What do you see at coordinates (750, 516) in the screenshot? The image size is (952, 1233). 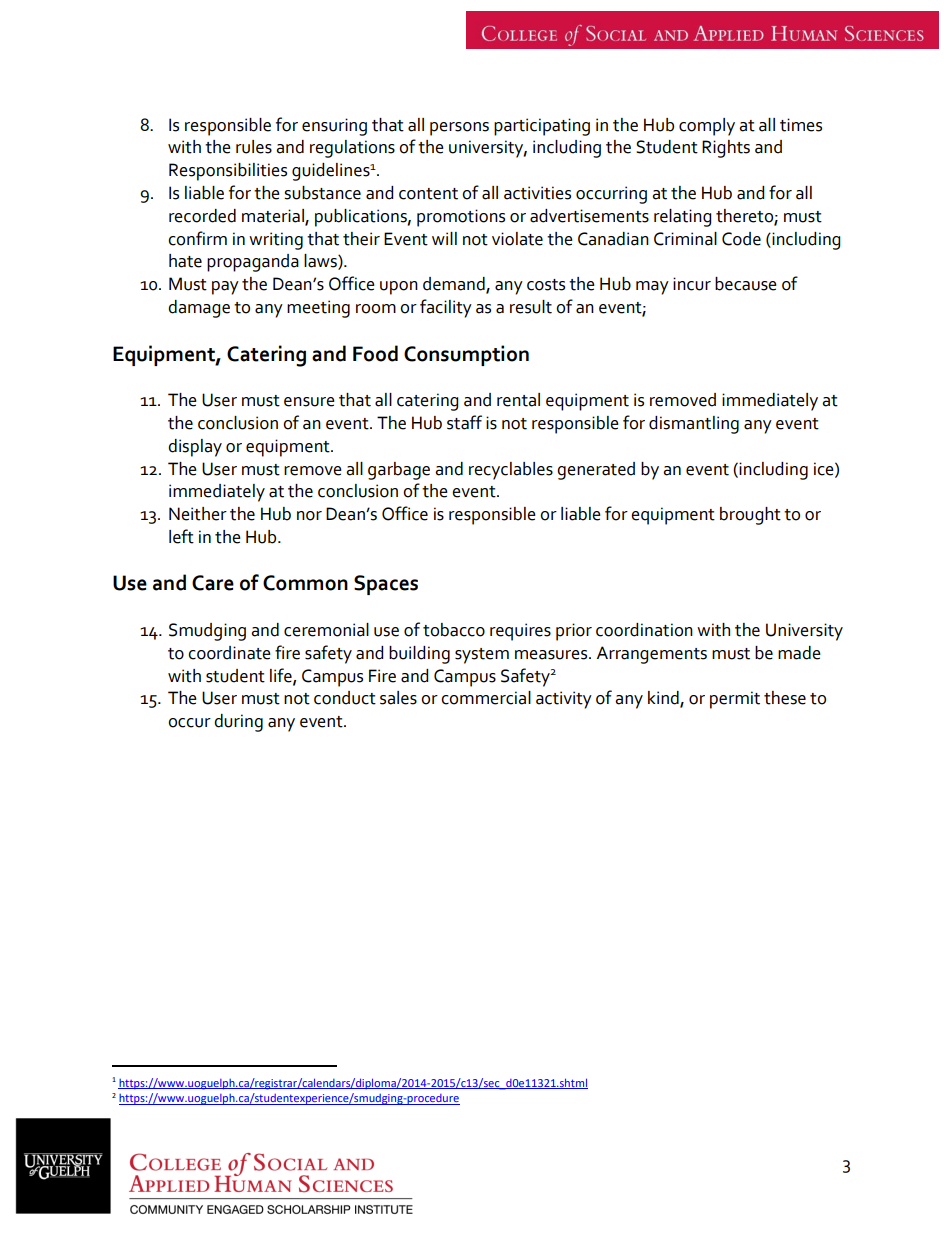 I see `brought` at bounding box center [750, 516].
